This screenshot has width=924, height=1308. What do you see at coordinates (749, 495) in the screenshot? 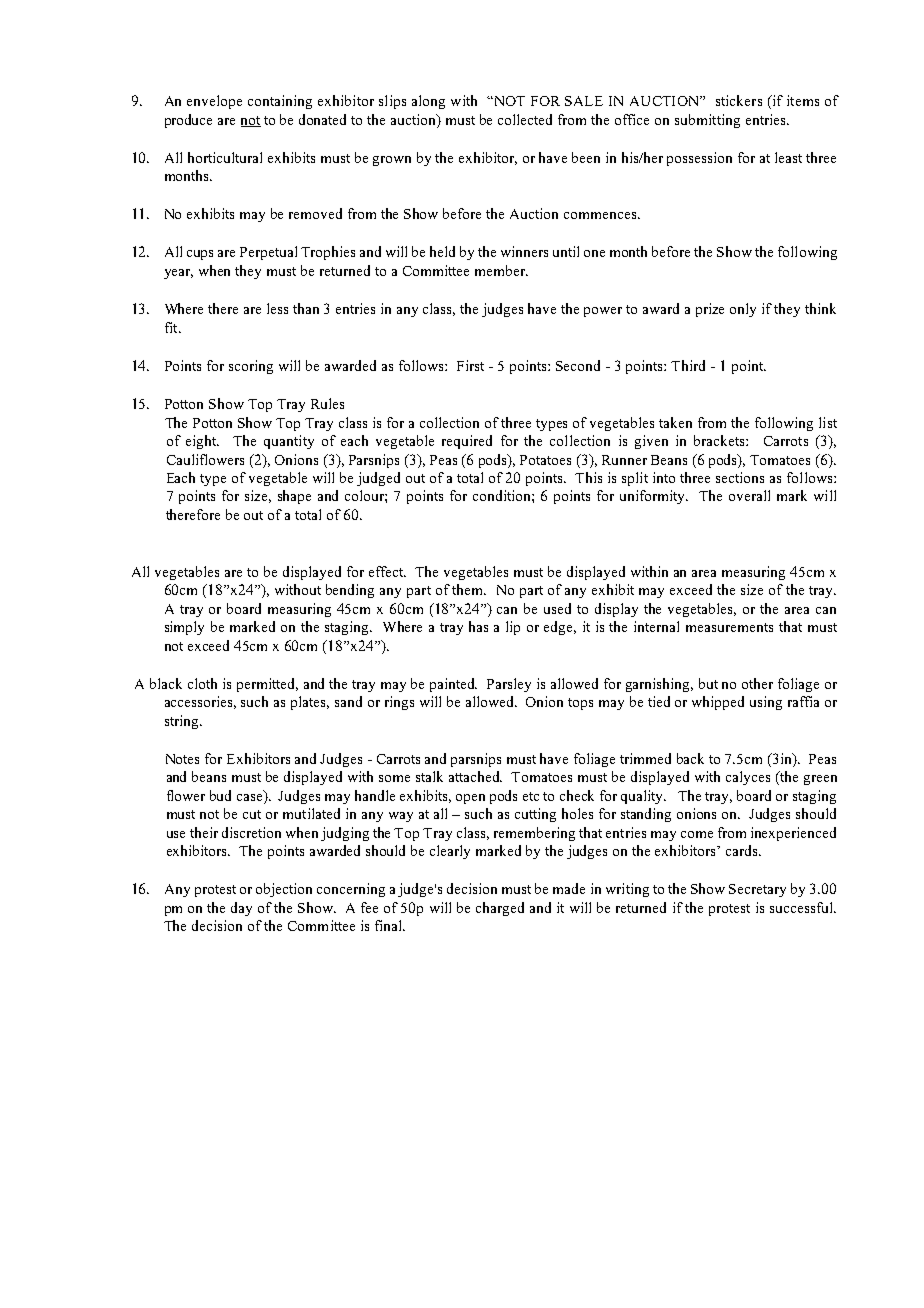
I see `overall` at bounding box center [749, 495].
